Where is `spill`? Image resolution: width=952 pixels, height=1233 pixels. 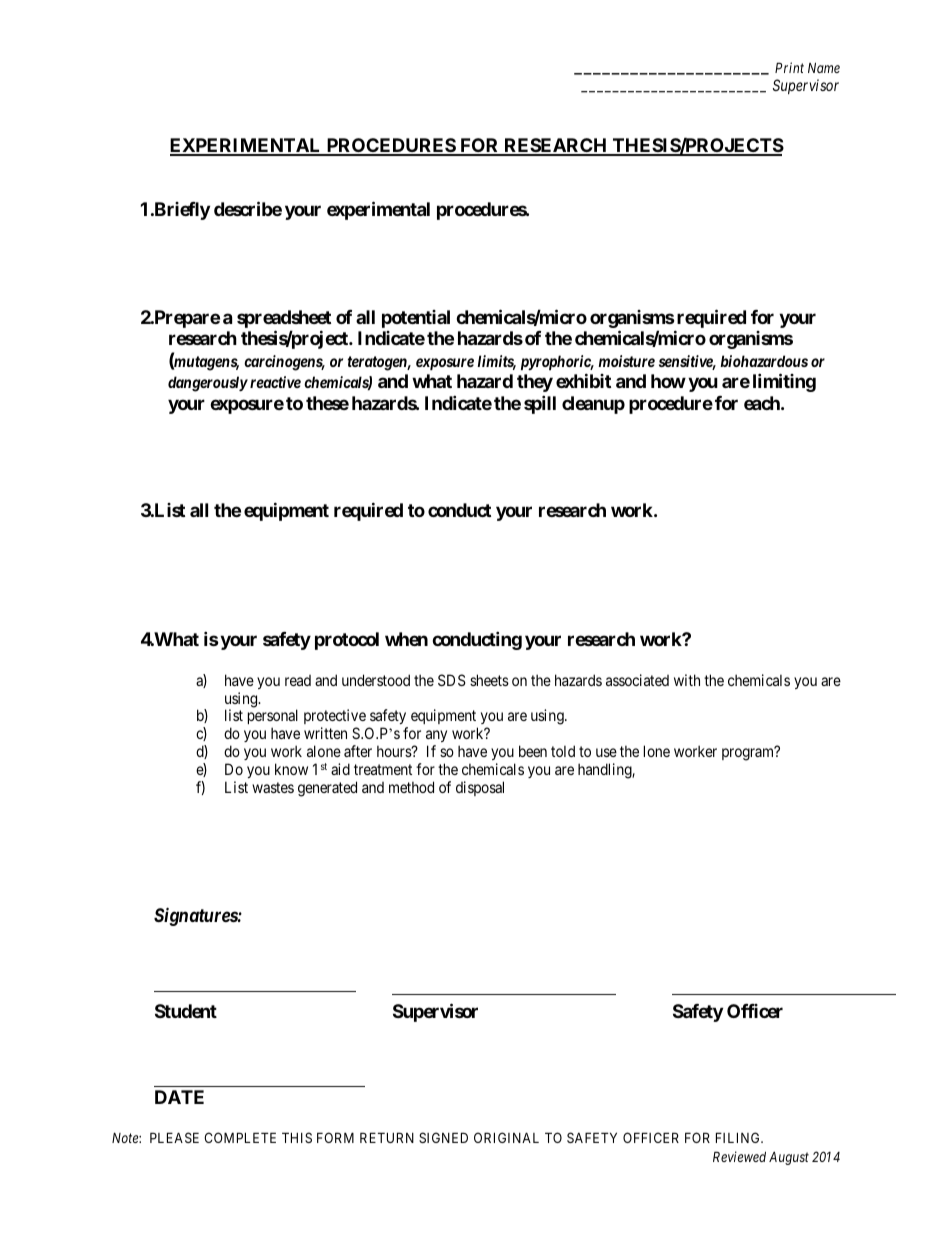 spill is located at coordinates (540, 404).
